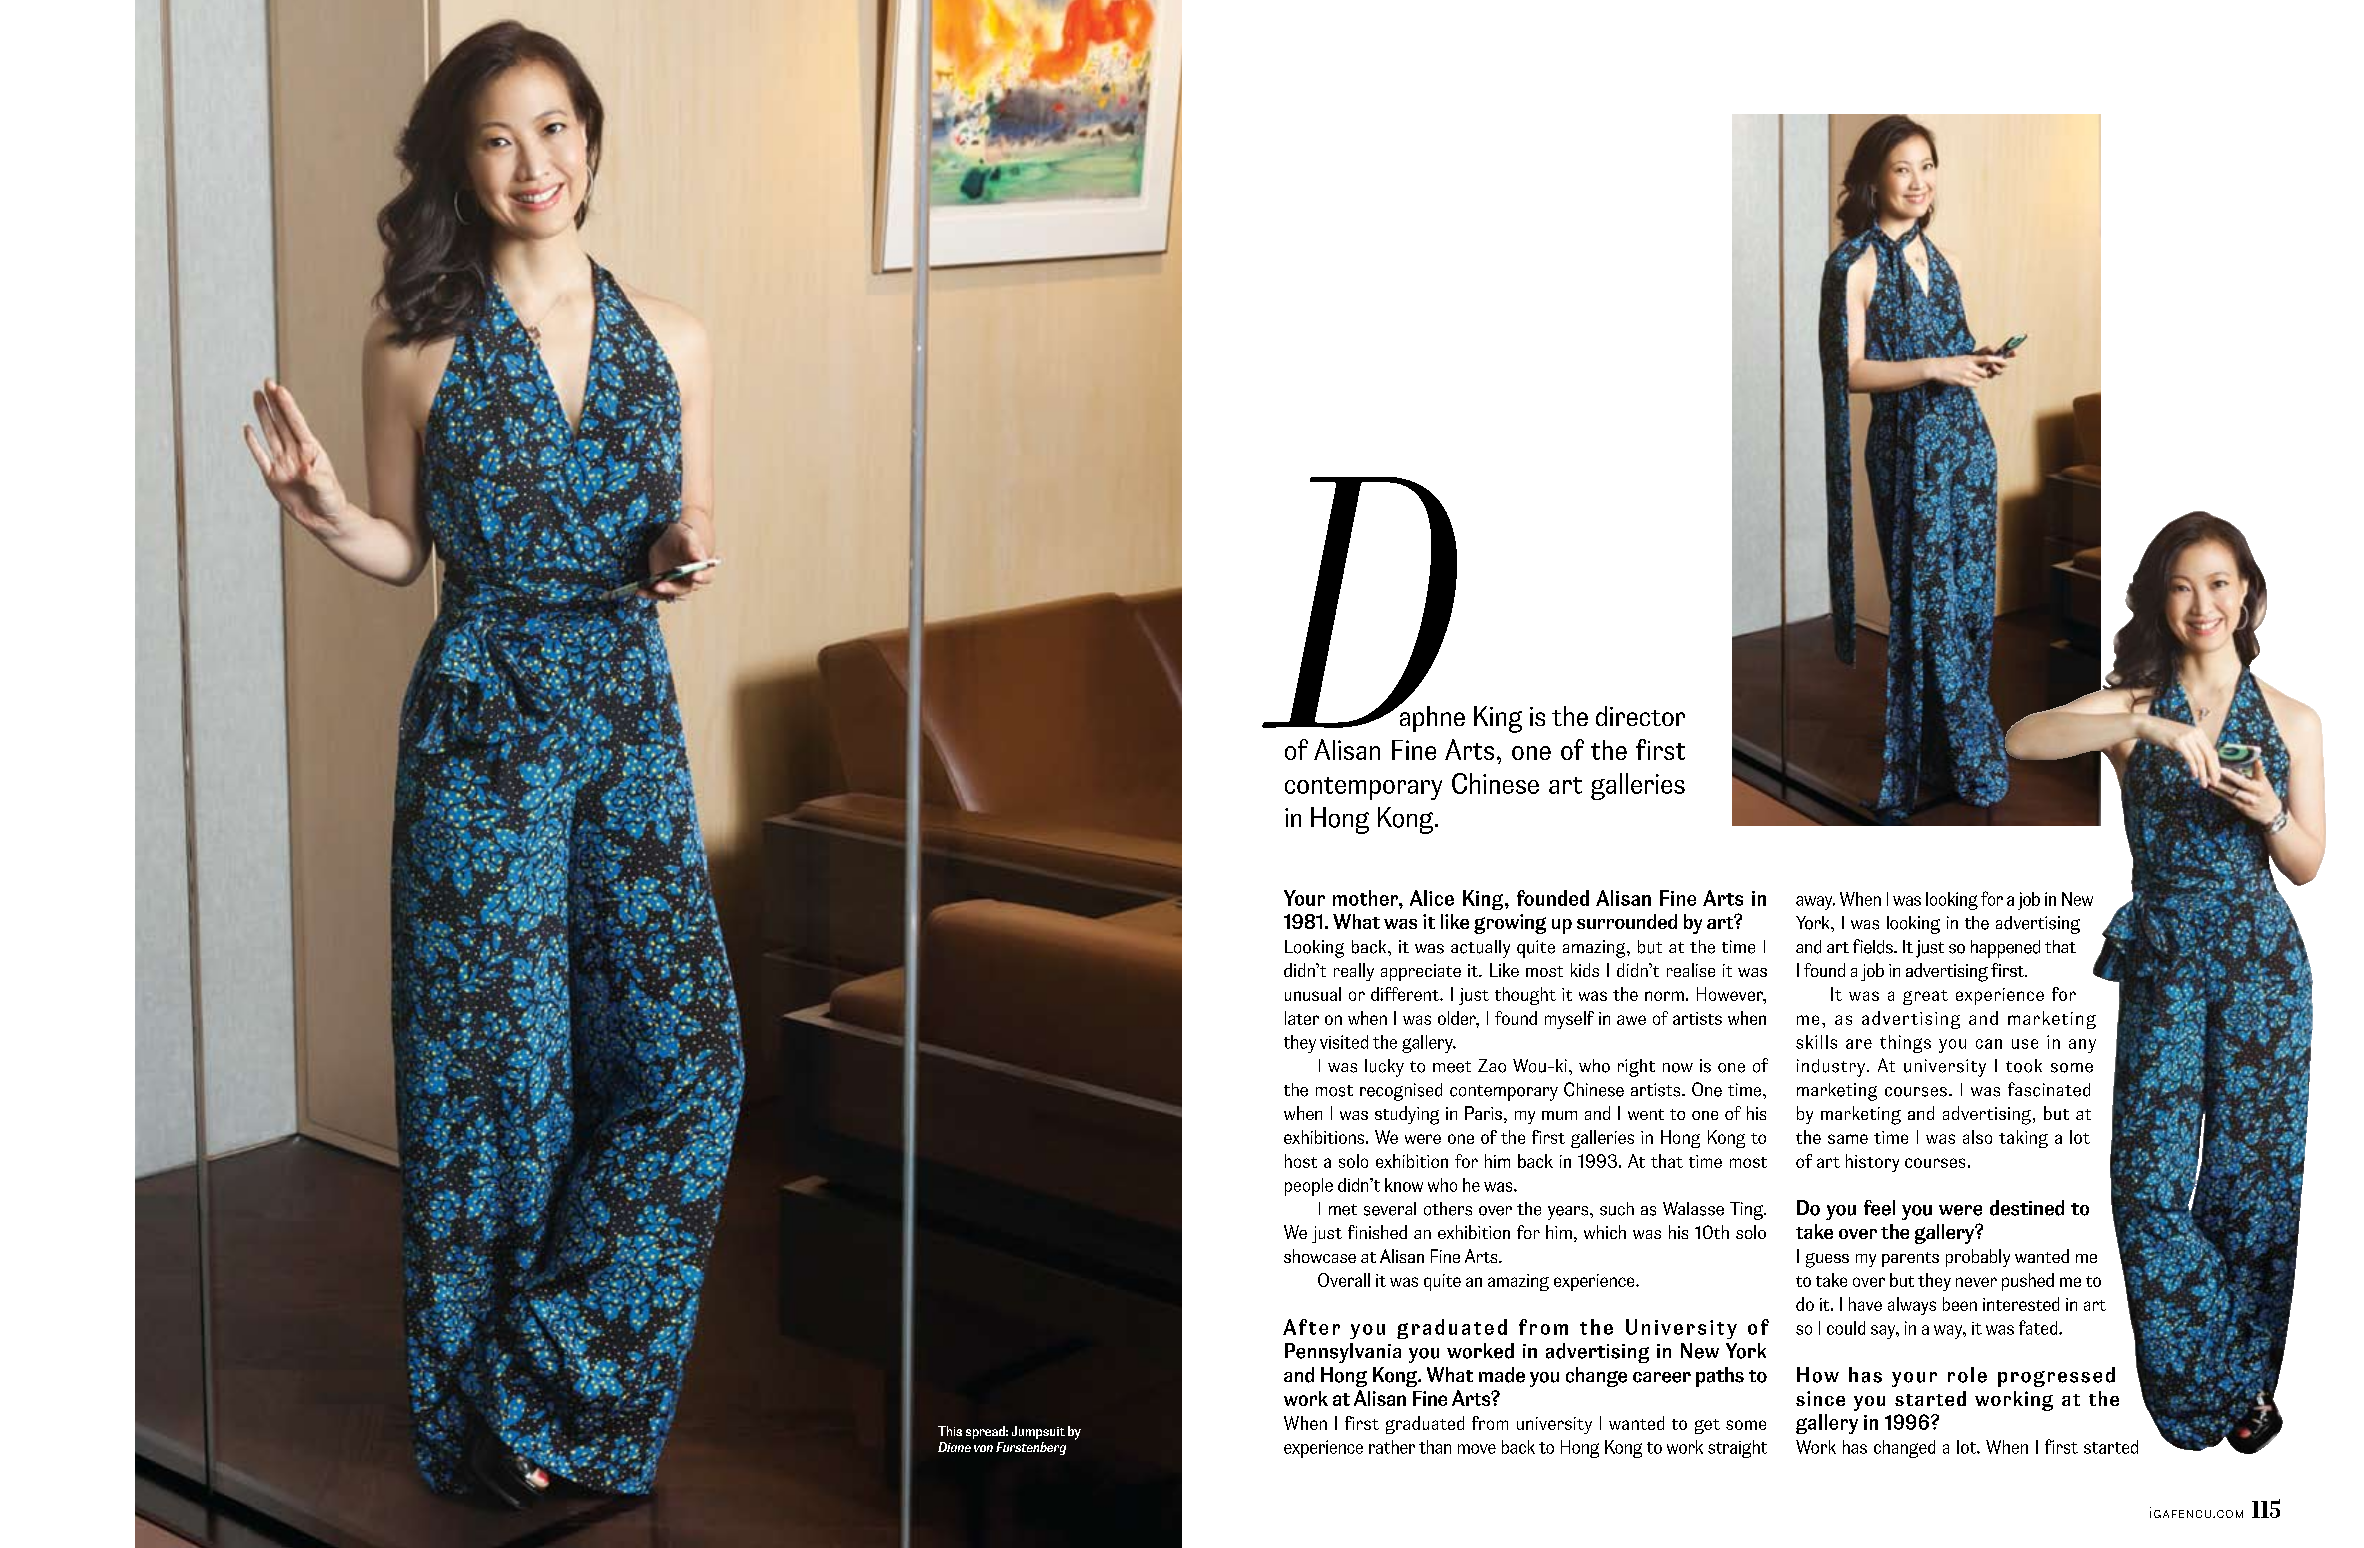  What do you see at coordinates (1313, 994) in the page?
I see `unusual` at bounding box center [1313, 994].
